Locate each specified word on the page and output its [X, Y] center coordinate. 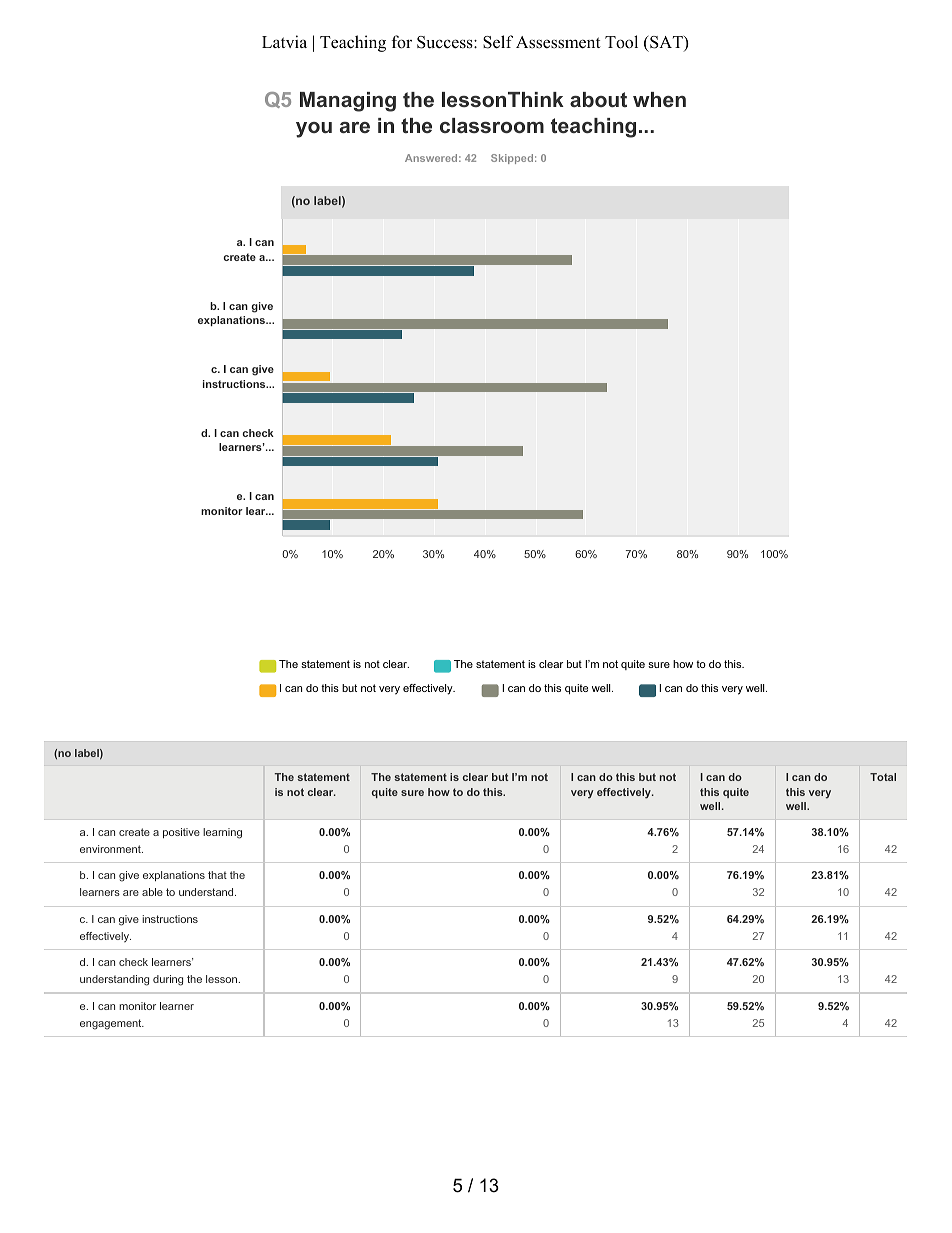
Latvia [284, 41]
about [598, 99]
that [217, 875]
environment [111, 849]
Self [498, 42]
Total [883, 777]
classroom [492, 125]
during [168, 980]
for [402, 42]
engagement [112, 1024]
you [314, 130]
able [152, 892]
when [659, 99]
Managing [348, 102]
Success [446, 42]
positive [181, 833]
